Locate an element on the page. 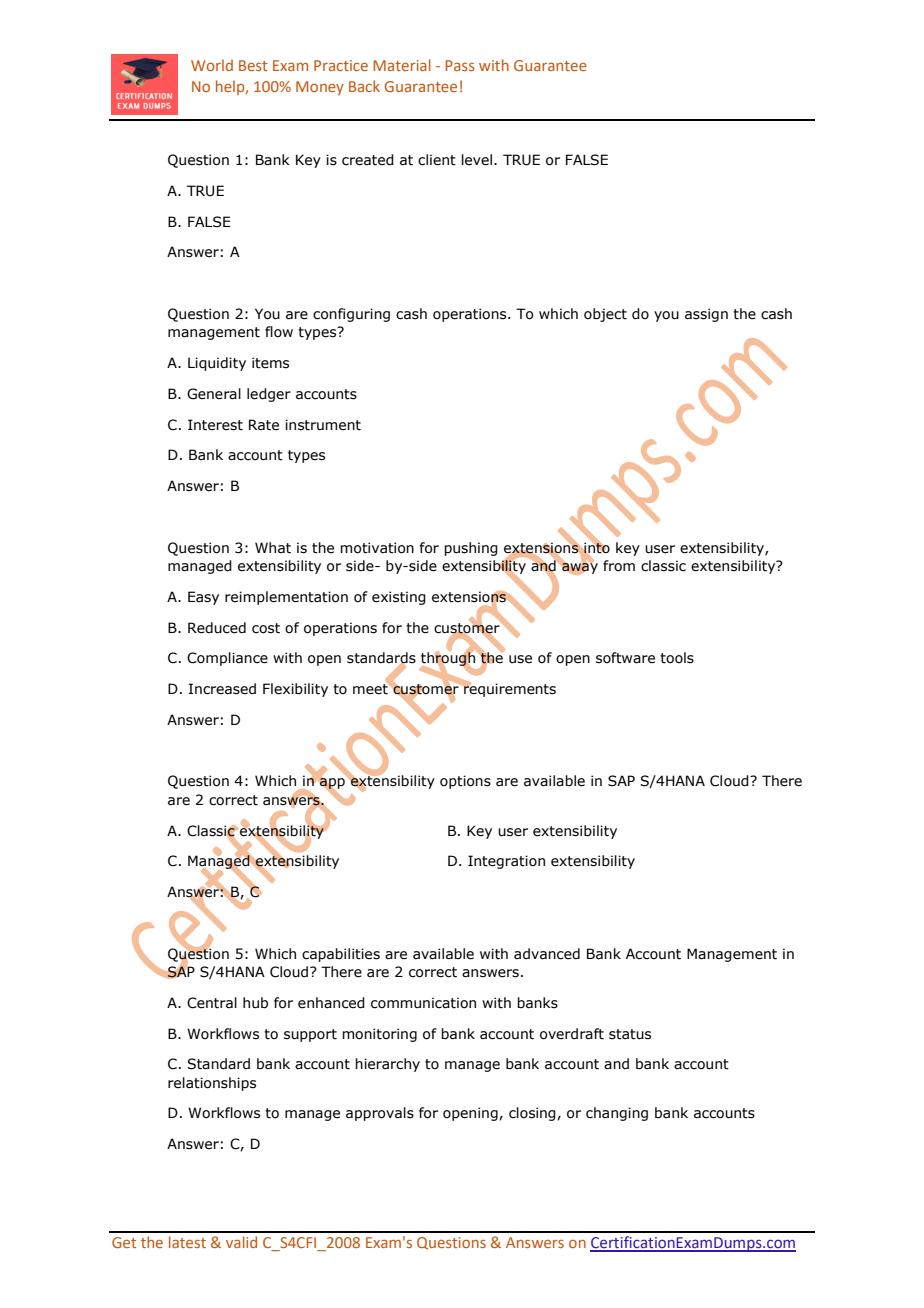 The image size is (924, 1308). approvals is located at coordinates (380, 1114).
